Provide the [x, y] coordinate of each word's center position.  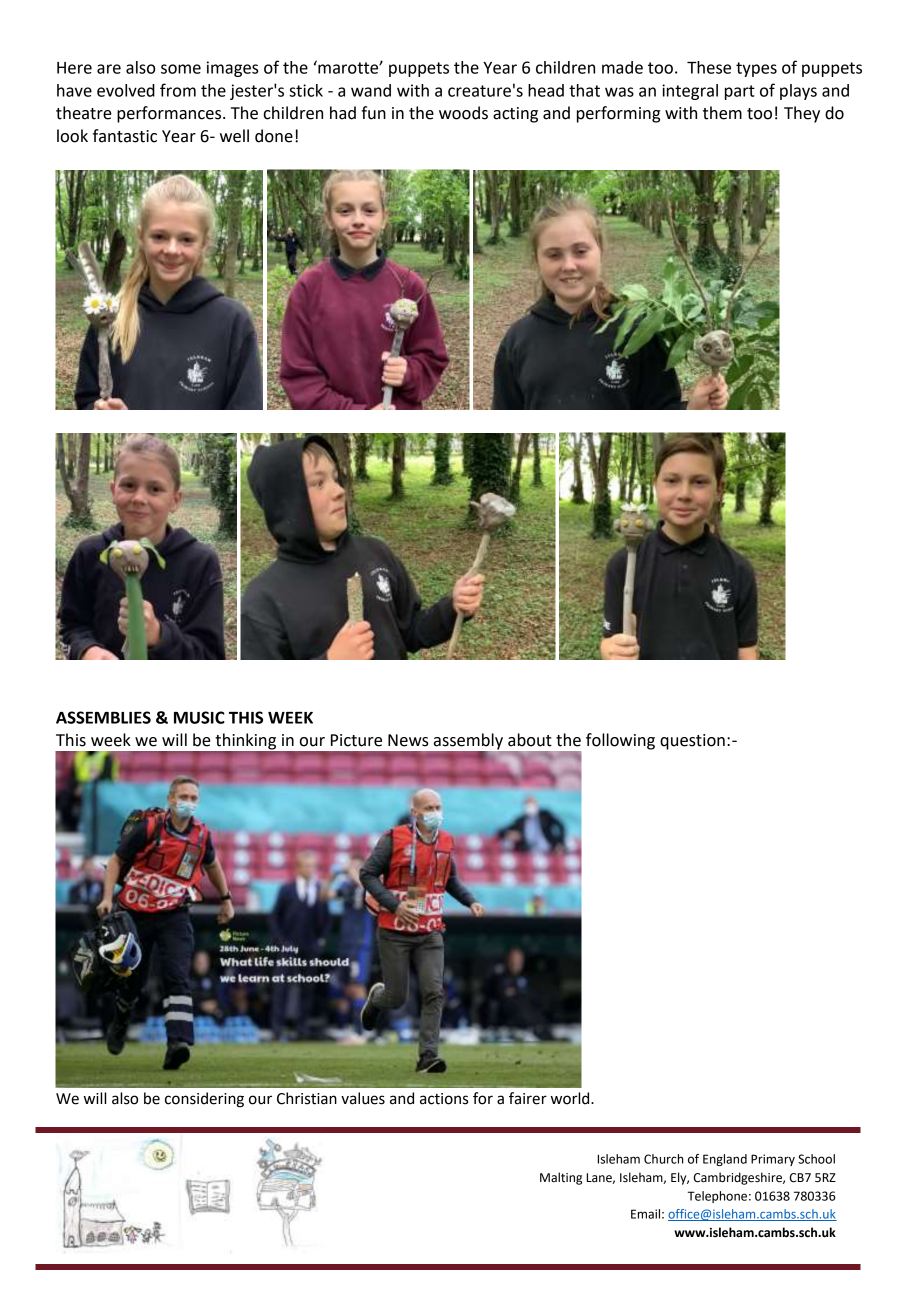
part [740, 92]
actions [444, 1099]
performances [170, 114]
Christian [307, 1098]
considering [204, 1100]
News [408, 740]
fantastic [125, 136]
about [530, 740]
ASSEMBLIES [103, 717]
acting [515, 115]
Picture [356, 740]
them [722, 113]
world [571, 1098]
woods [463, 113]
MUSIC [199, 717]
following [620, 741]
